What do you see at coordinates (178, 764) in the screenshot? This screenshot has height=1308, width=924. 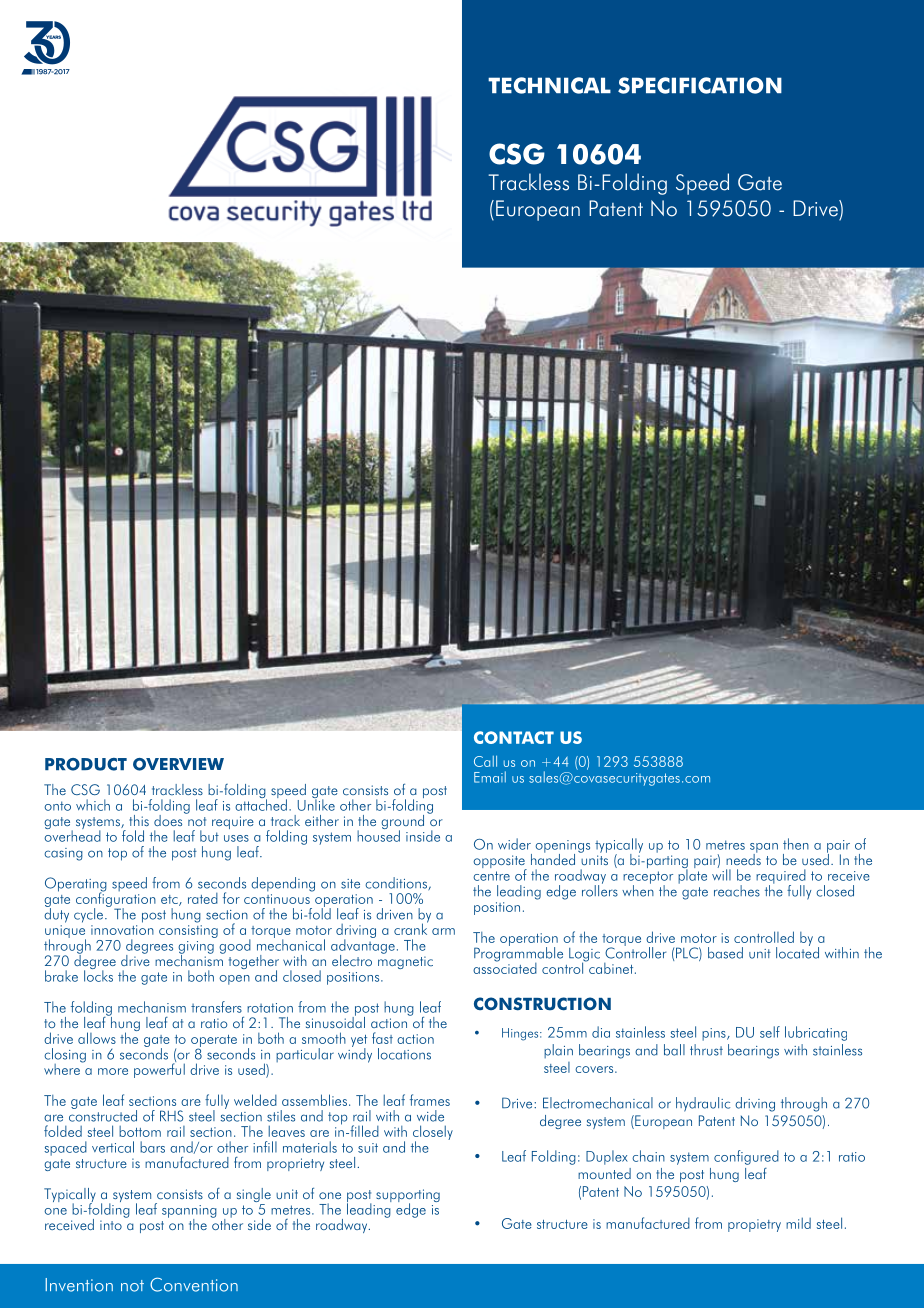 I see `OVERVIEW` at bounding box center [178, 764].
